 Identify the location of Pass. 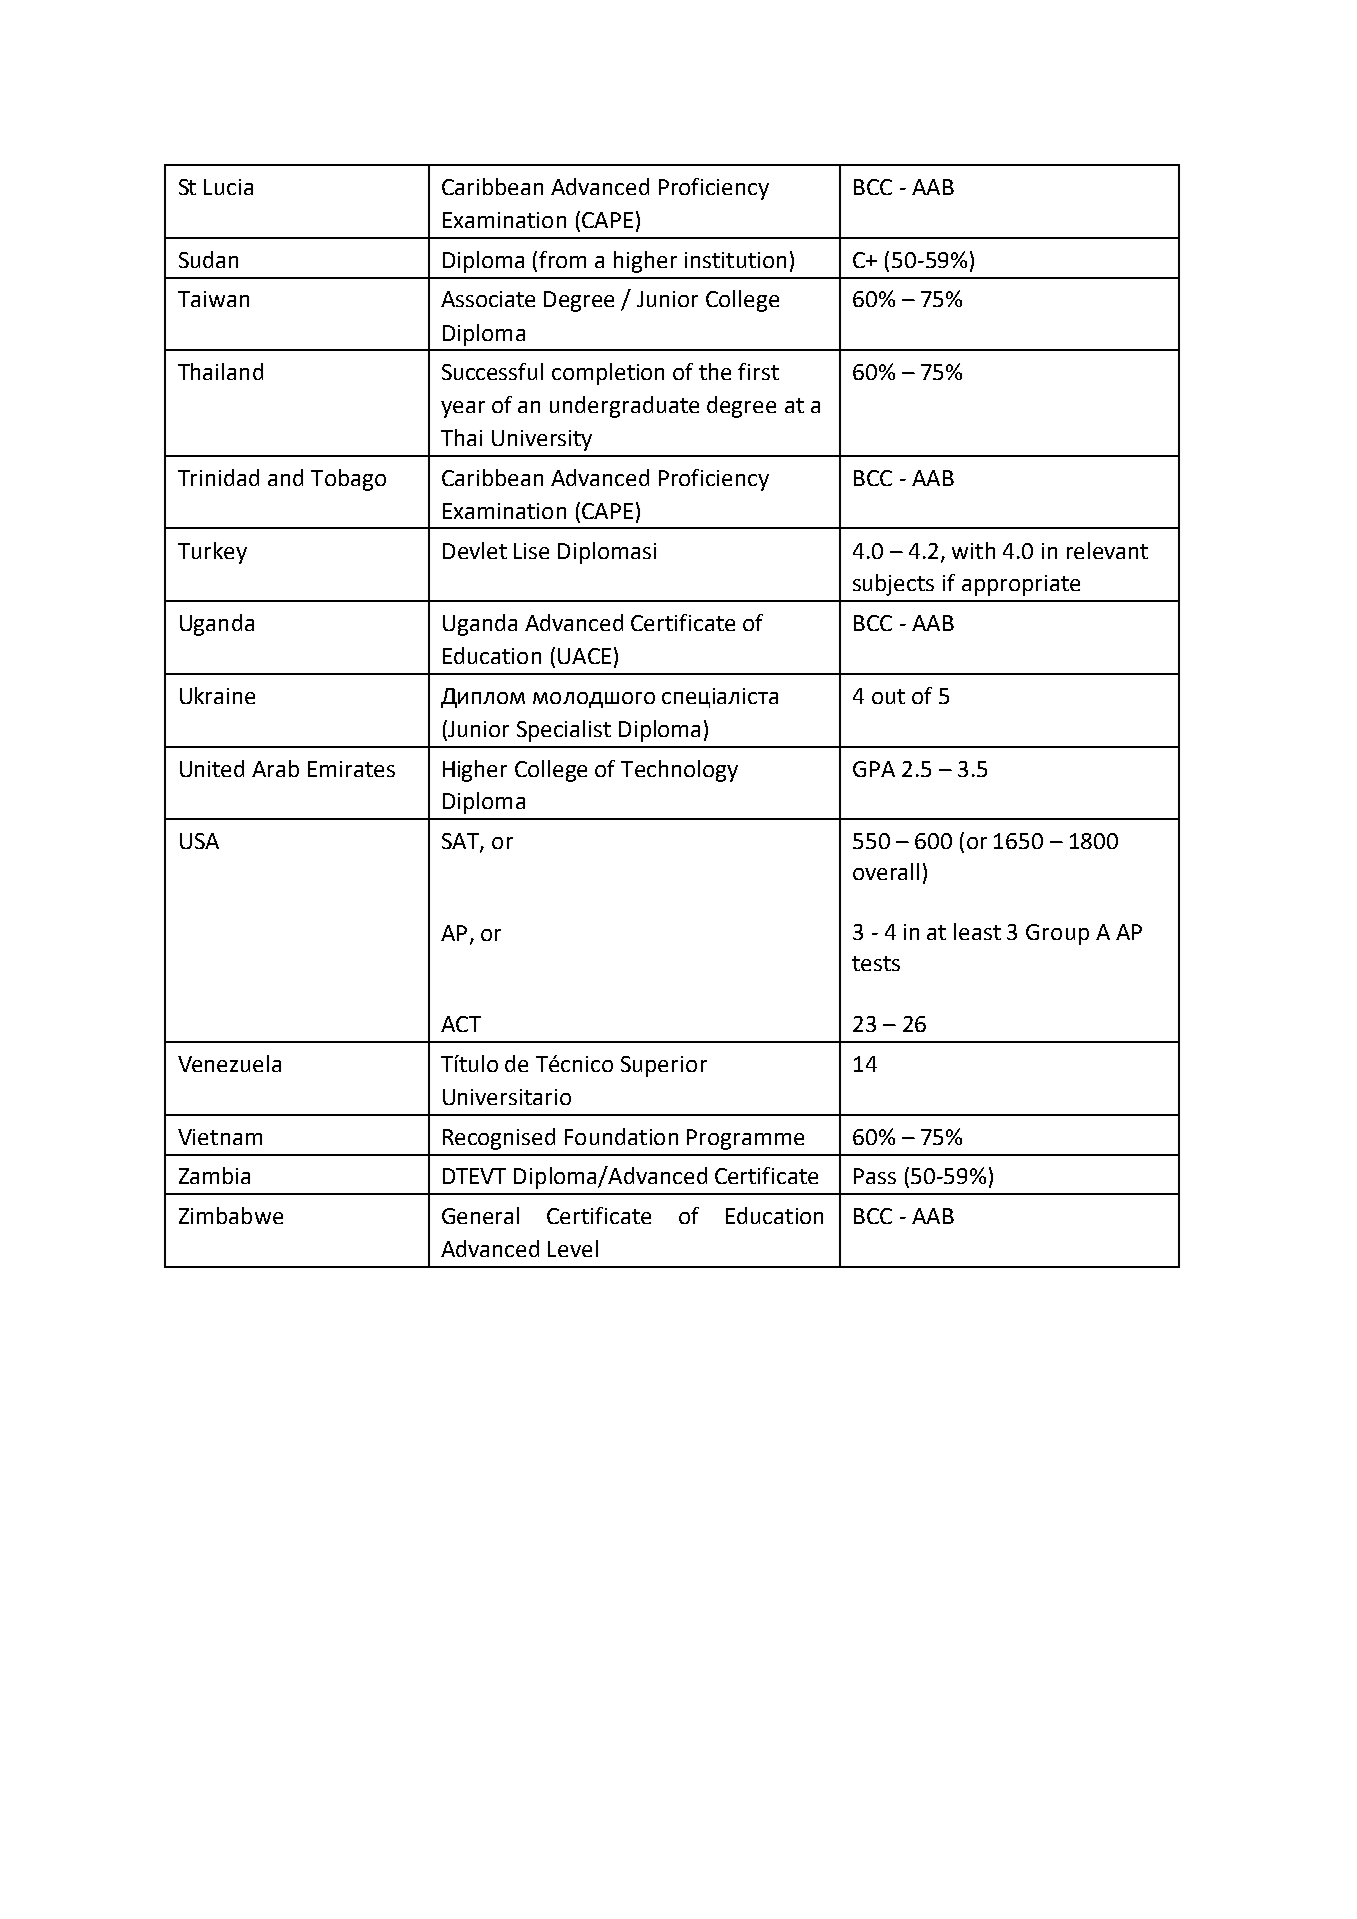
(875, 1176).
